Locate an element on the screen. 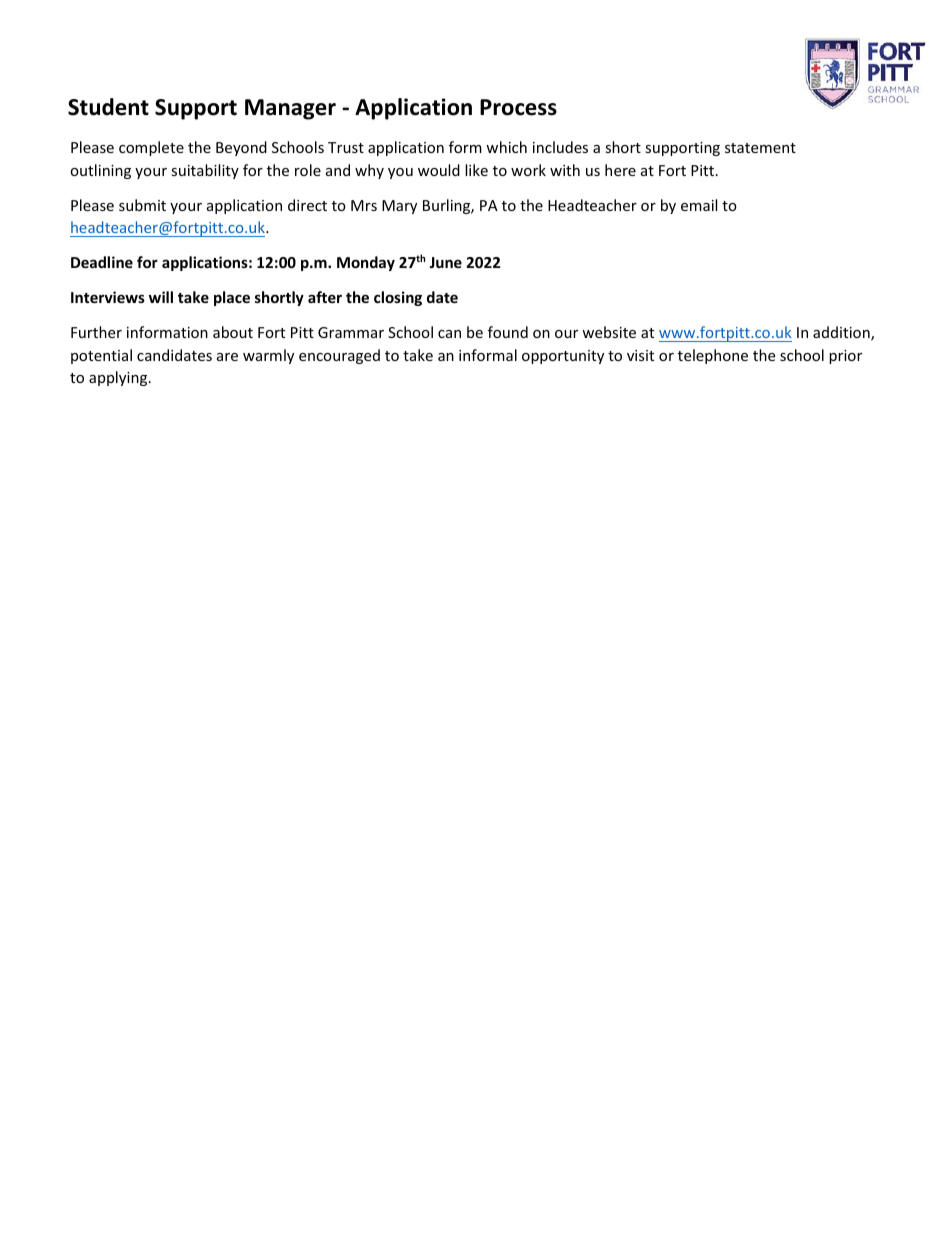 The height and width of the screenshot is (1233, 952). Process is located at coordinates (518, 107).
